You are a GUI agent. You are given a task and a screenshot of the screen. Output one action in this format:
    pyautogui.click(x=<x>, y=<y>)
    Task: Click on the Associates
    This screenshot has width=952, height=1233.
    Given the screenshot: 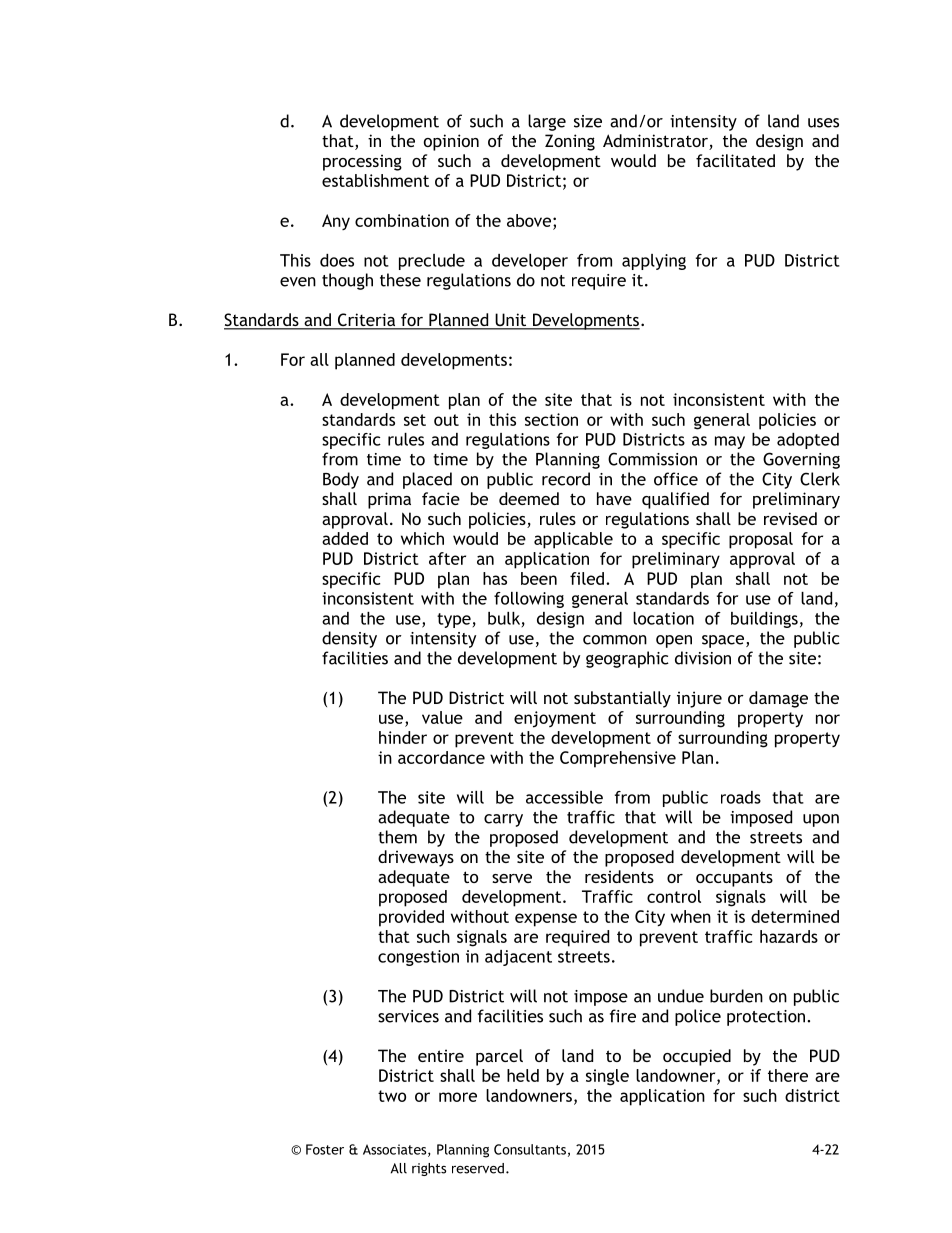 What is the action you would take?
    pyautogui.click(x=396, y=1150)
